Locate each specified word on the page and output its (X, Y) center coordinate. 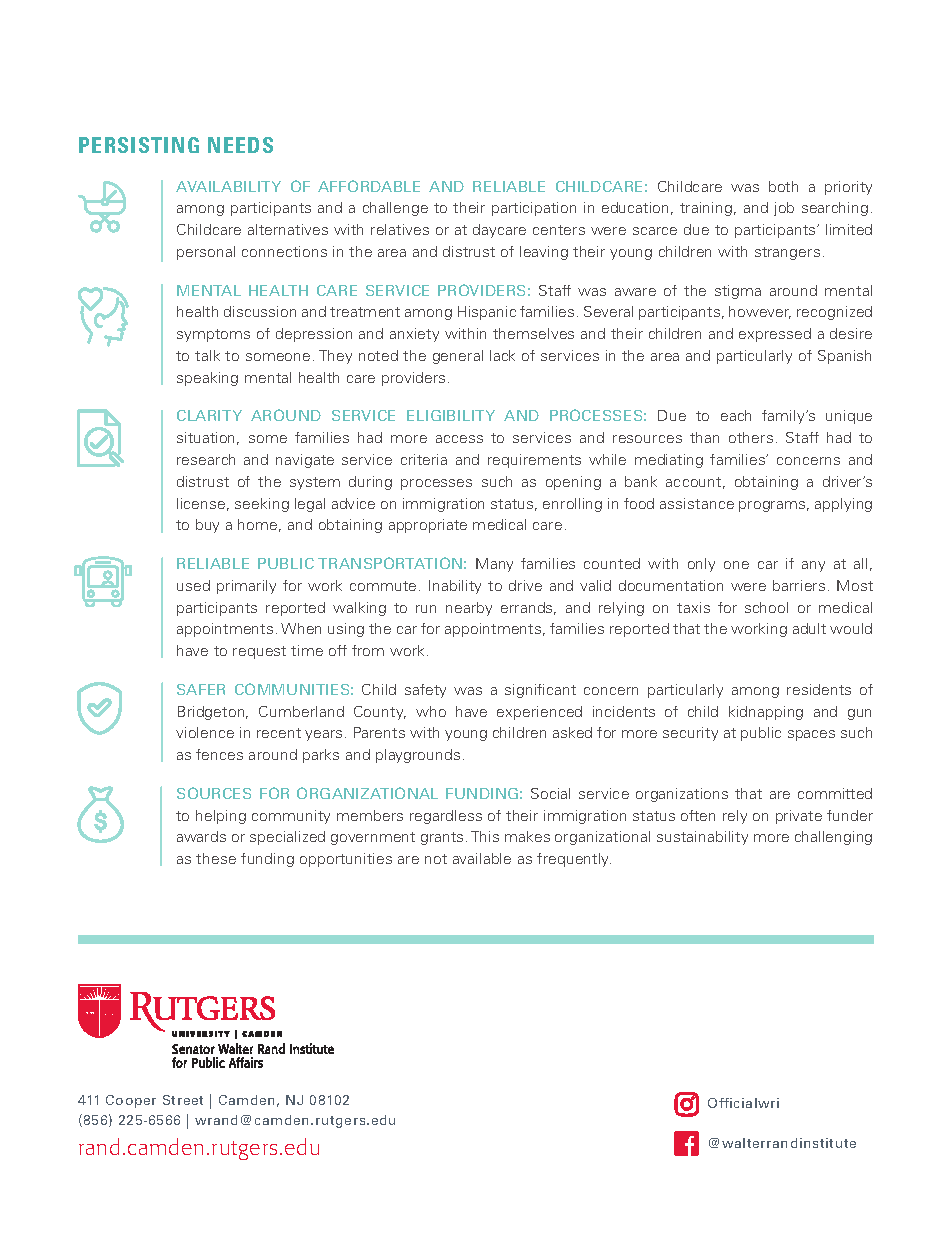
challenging (833, 838)
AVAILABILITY (228, 186)
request (259, 652)
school (766, 607)
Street (183, 1100)
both (783, 186)
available (482, 858)
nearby (469, 609)
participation (534, 209)
